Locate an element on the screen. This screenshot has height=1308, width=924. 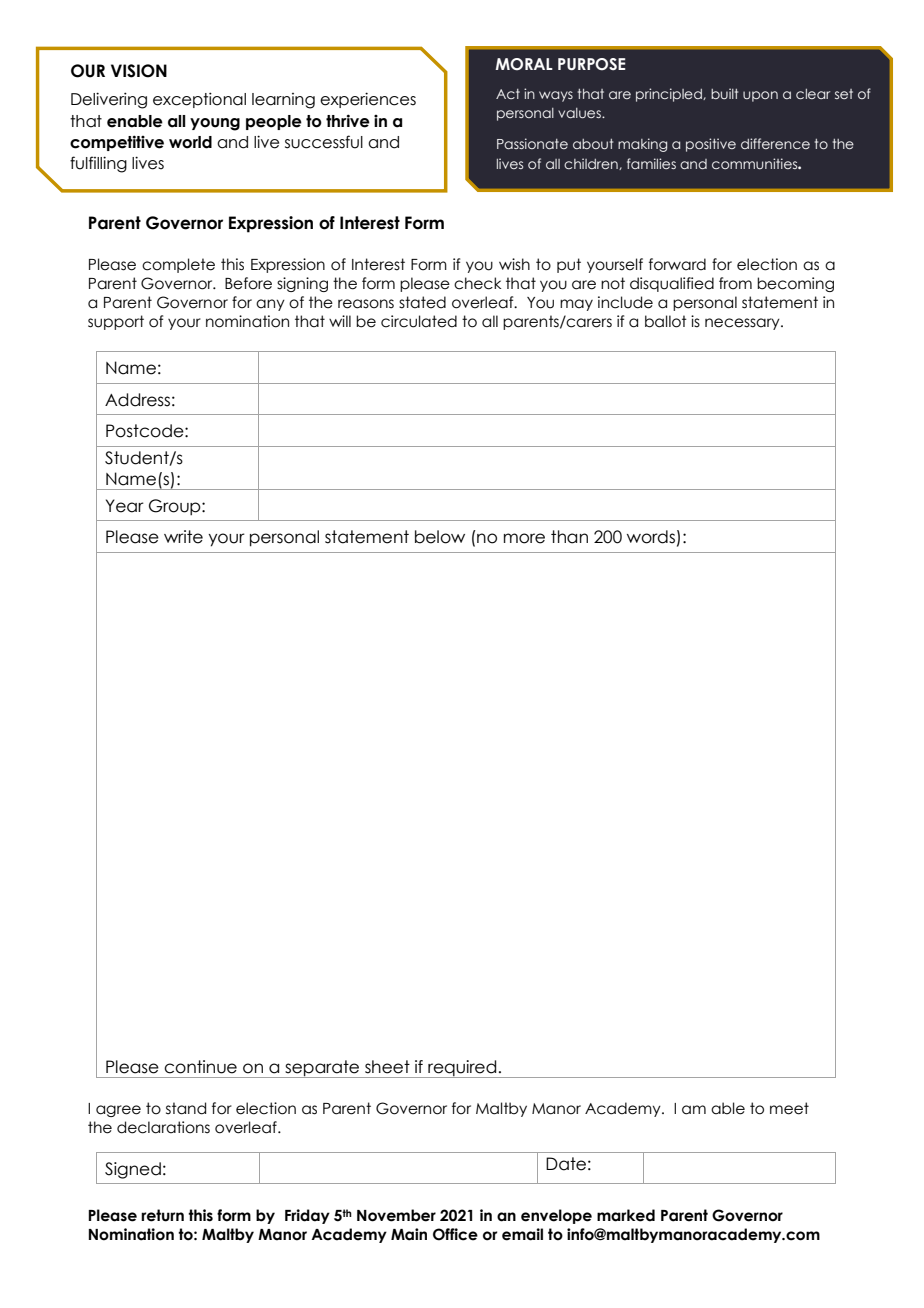
upon is located at coordinates (760, 96).
